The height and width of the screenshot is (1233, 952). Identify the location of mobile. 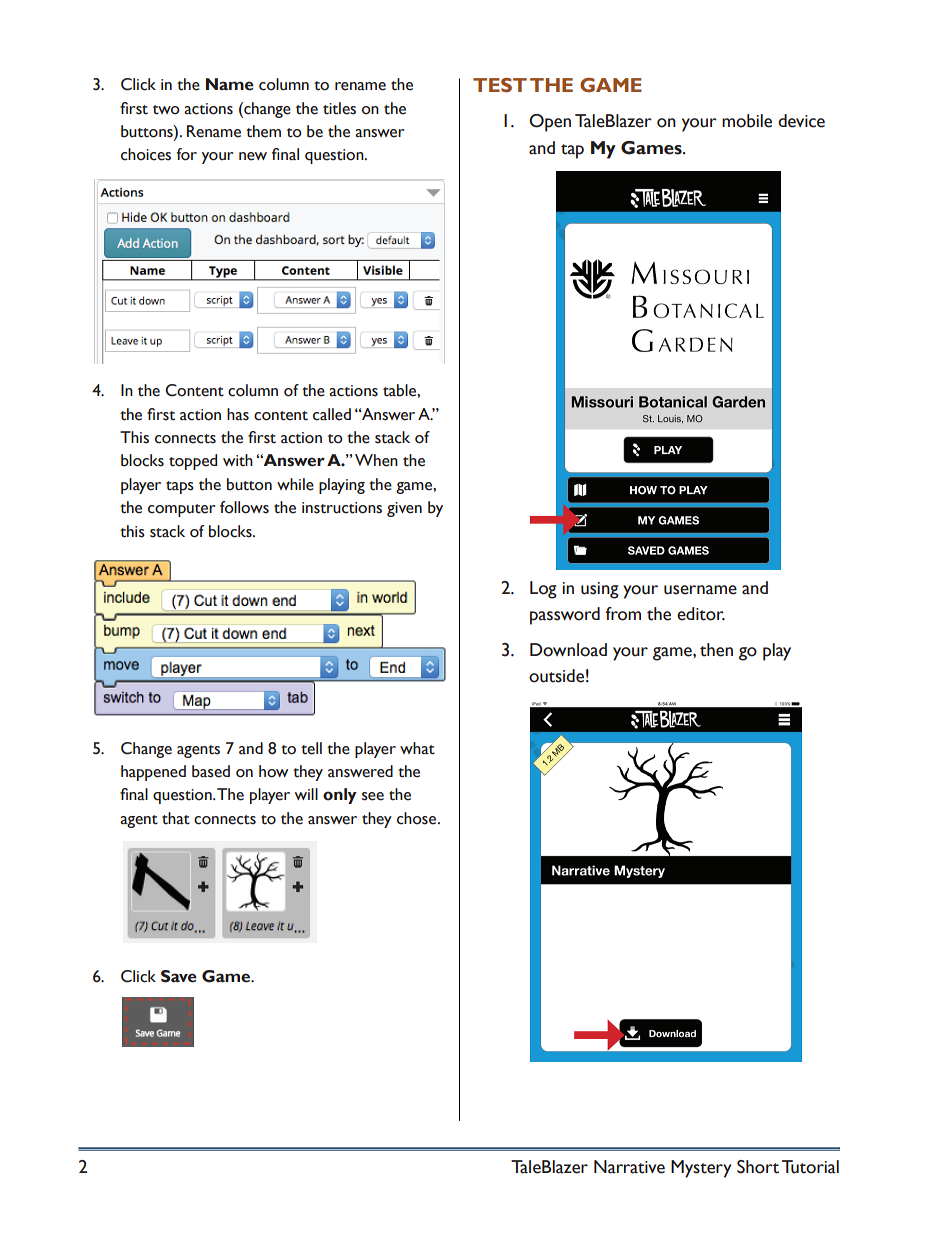
(747, 121).
